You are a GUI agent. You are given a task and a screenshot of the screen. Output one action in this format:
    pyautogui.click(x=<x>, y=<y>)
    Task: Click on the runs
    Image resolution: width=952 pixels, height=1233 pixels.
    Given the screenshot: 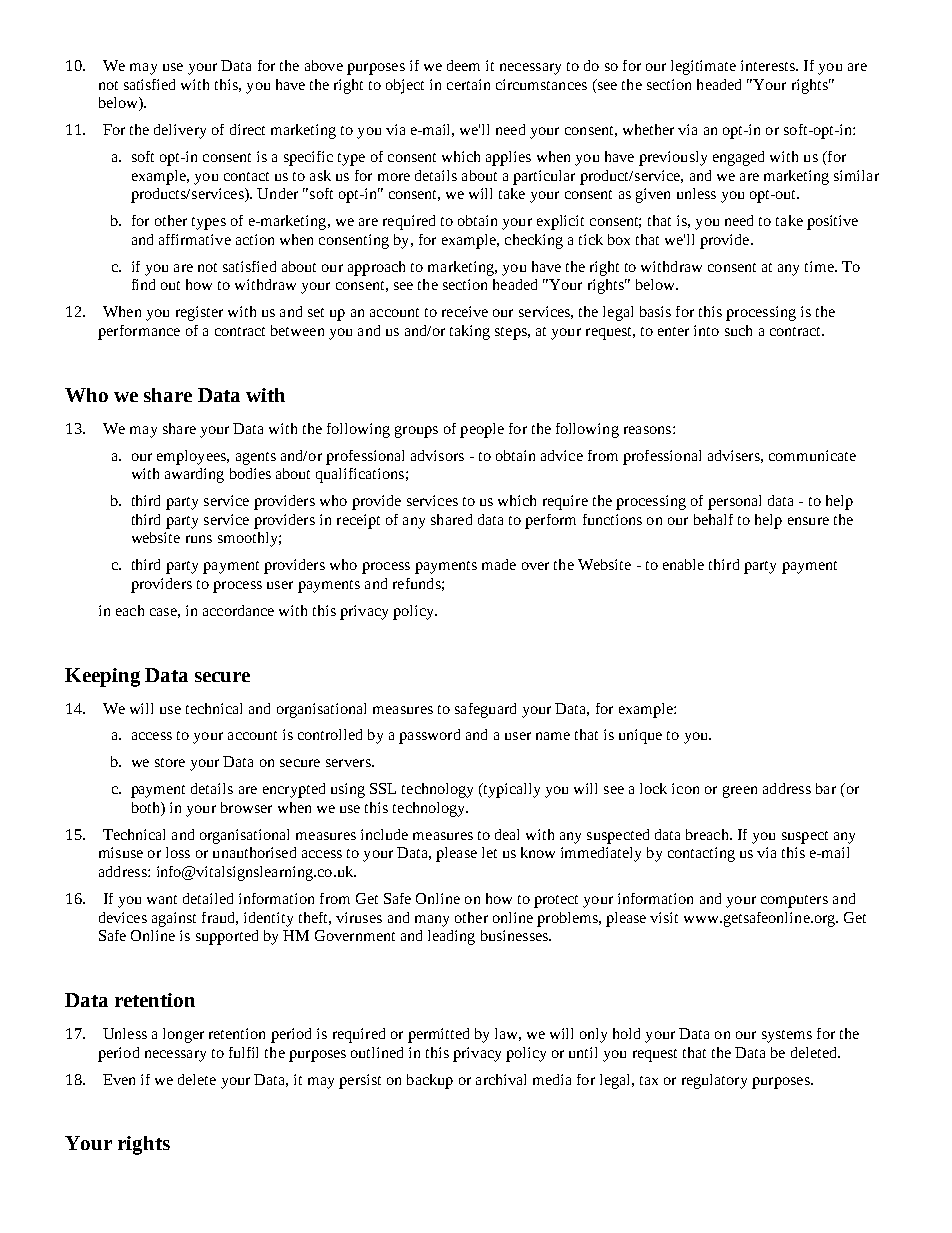 What is the action you would take?
    pyautogui.click(x=199, y=539)
